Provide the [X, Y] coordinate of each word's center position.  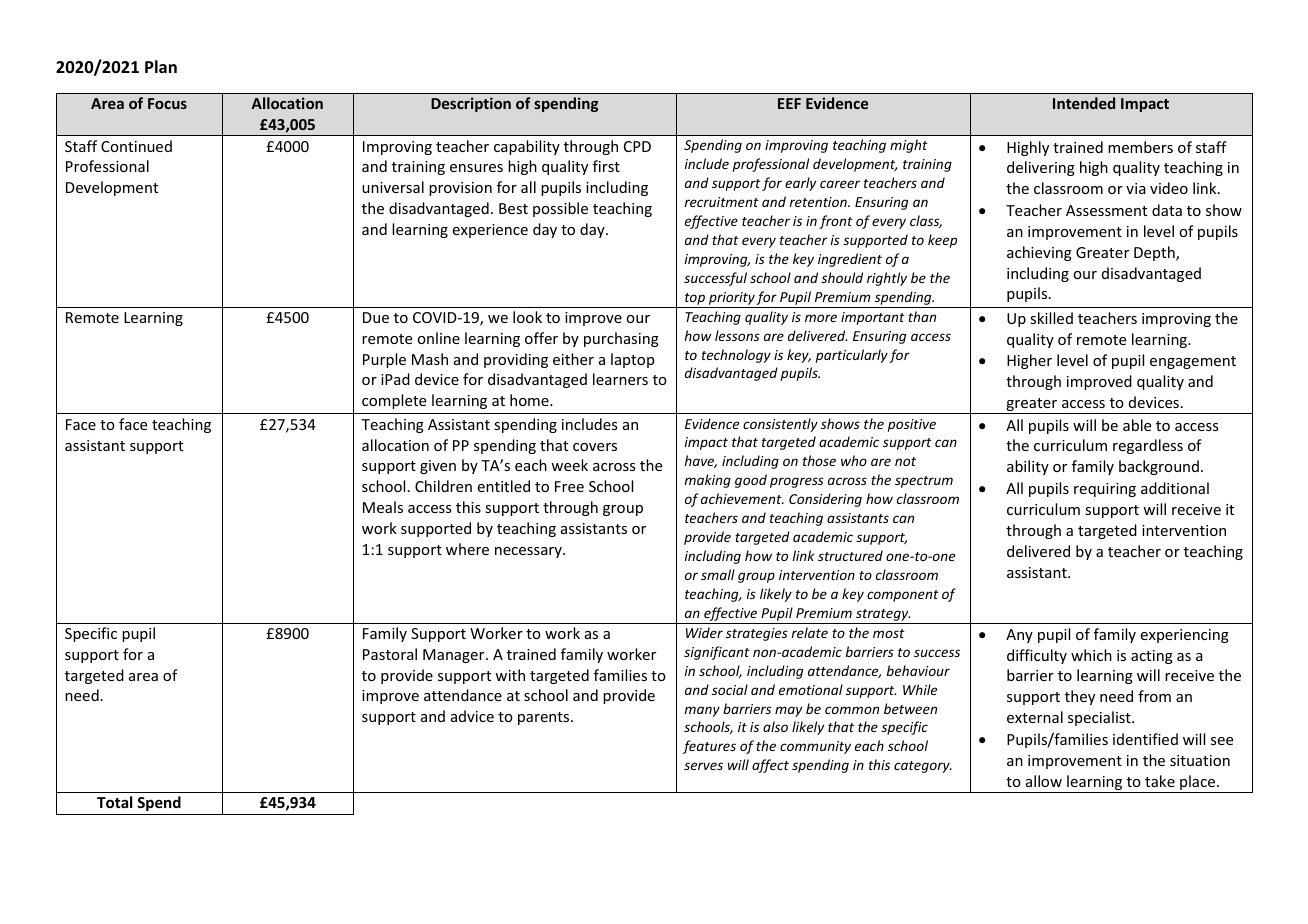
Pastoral [390, 654]
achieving [1039, 253]
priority [731, 300]
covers [595, 447]
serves [703, 766]
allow [1044, 781]
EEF [789, 103]
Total [114, 802]
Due [376, 317]
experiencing [1184, 636]
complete [394, 401]
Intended [1084, 103]
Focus [167, 103]
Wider [704, 632]
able [1137, 425]
